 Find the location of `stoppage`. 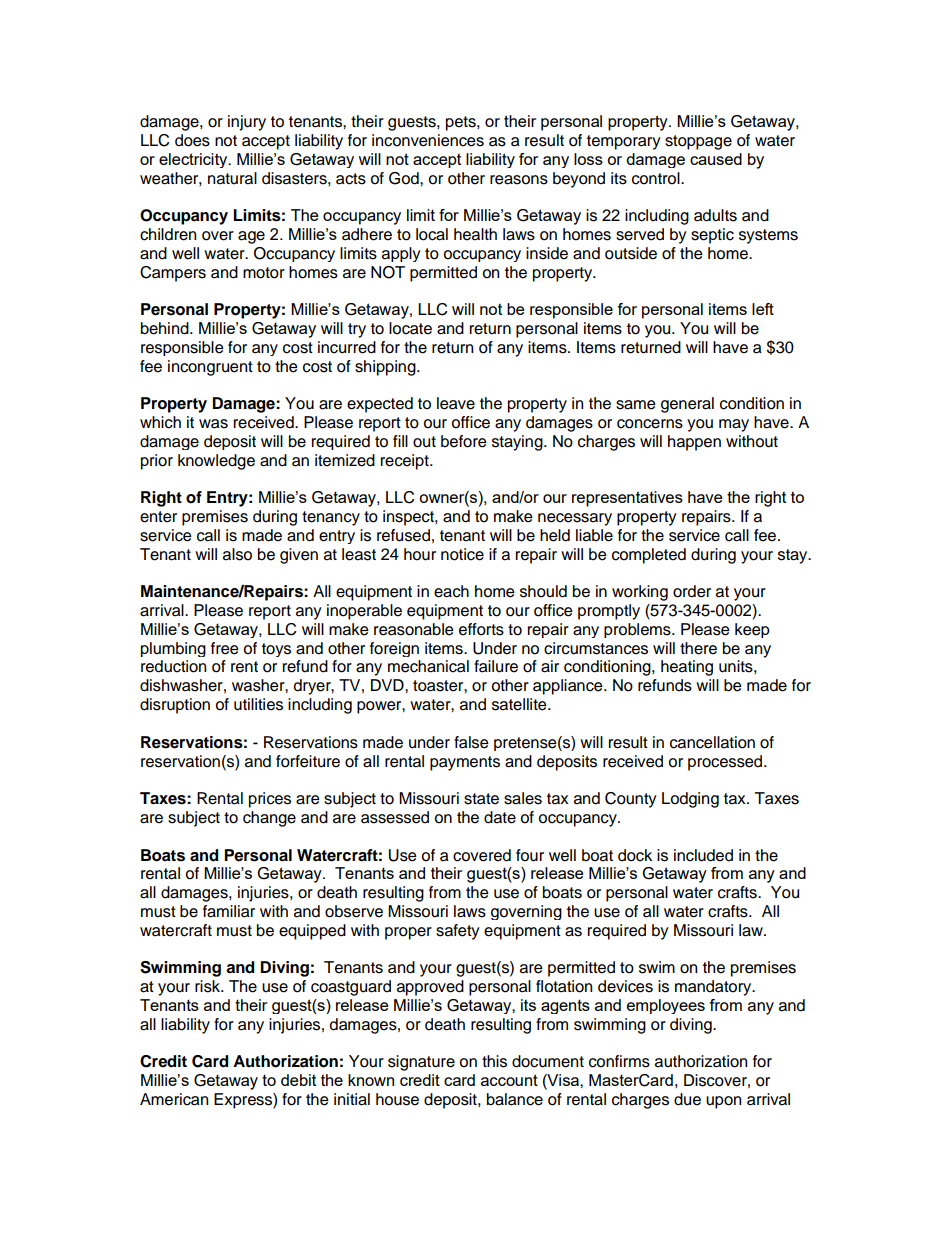

stoppage is located at coordinates (698, 142).
